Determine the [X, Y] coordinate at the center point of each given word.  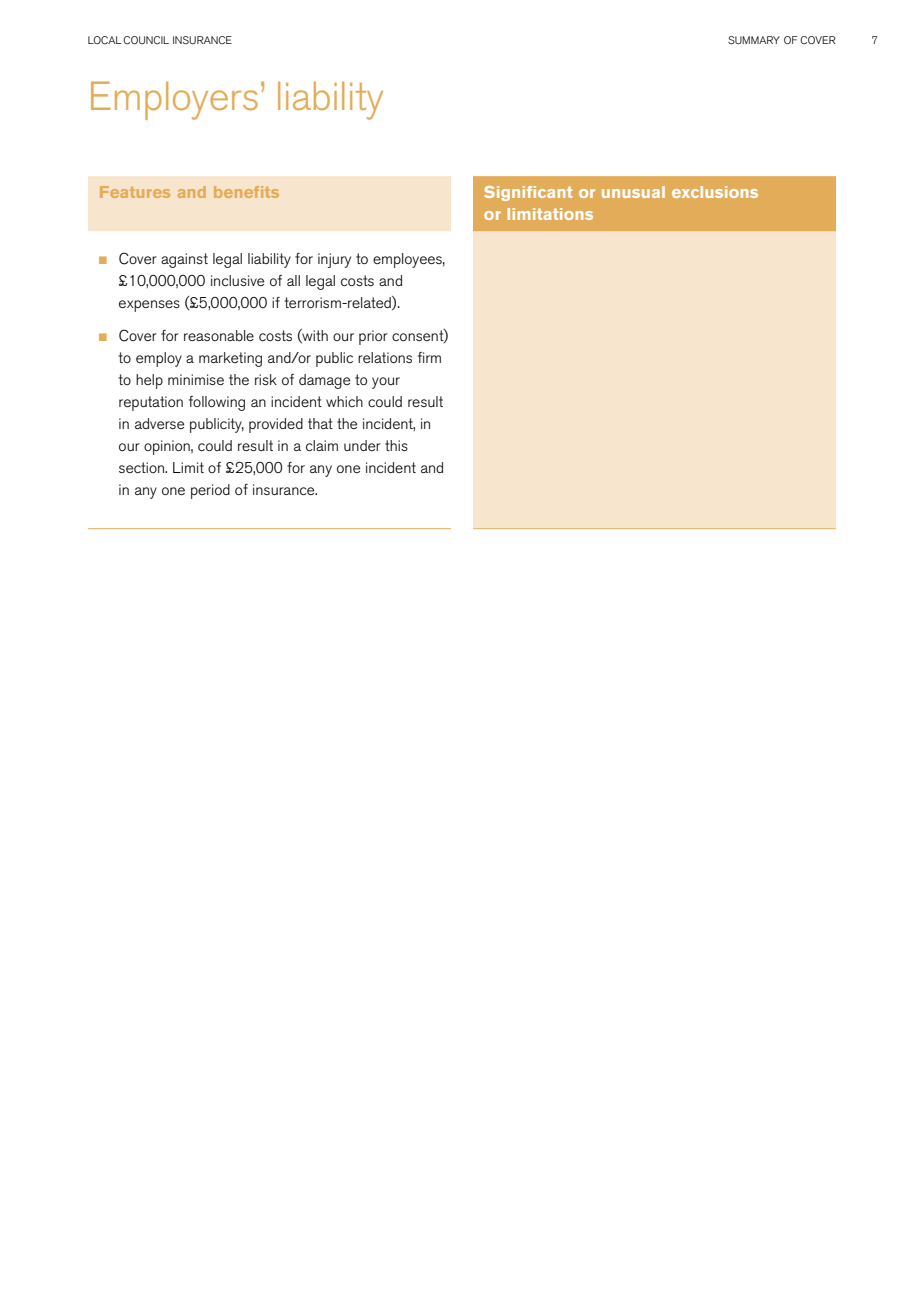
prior [373, 337]
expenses [149, 306]
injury [334, 260]
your [386, 383]
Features [135, 192]
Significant [528, 193]
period [210, 491]
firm [429, 357]
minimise [196, 379]
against [184, 260]
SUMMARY [754, 40]
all [293, 280]
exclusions [715, 192]
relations [385, 357]
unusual [633, 192]
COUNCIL [146, 40]
